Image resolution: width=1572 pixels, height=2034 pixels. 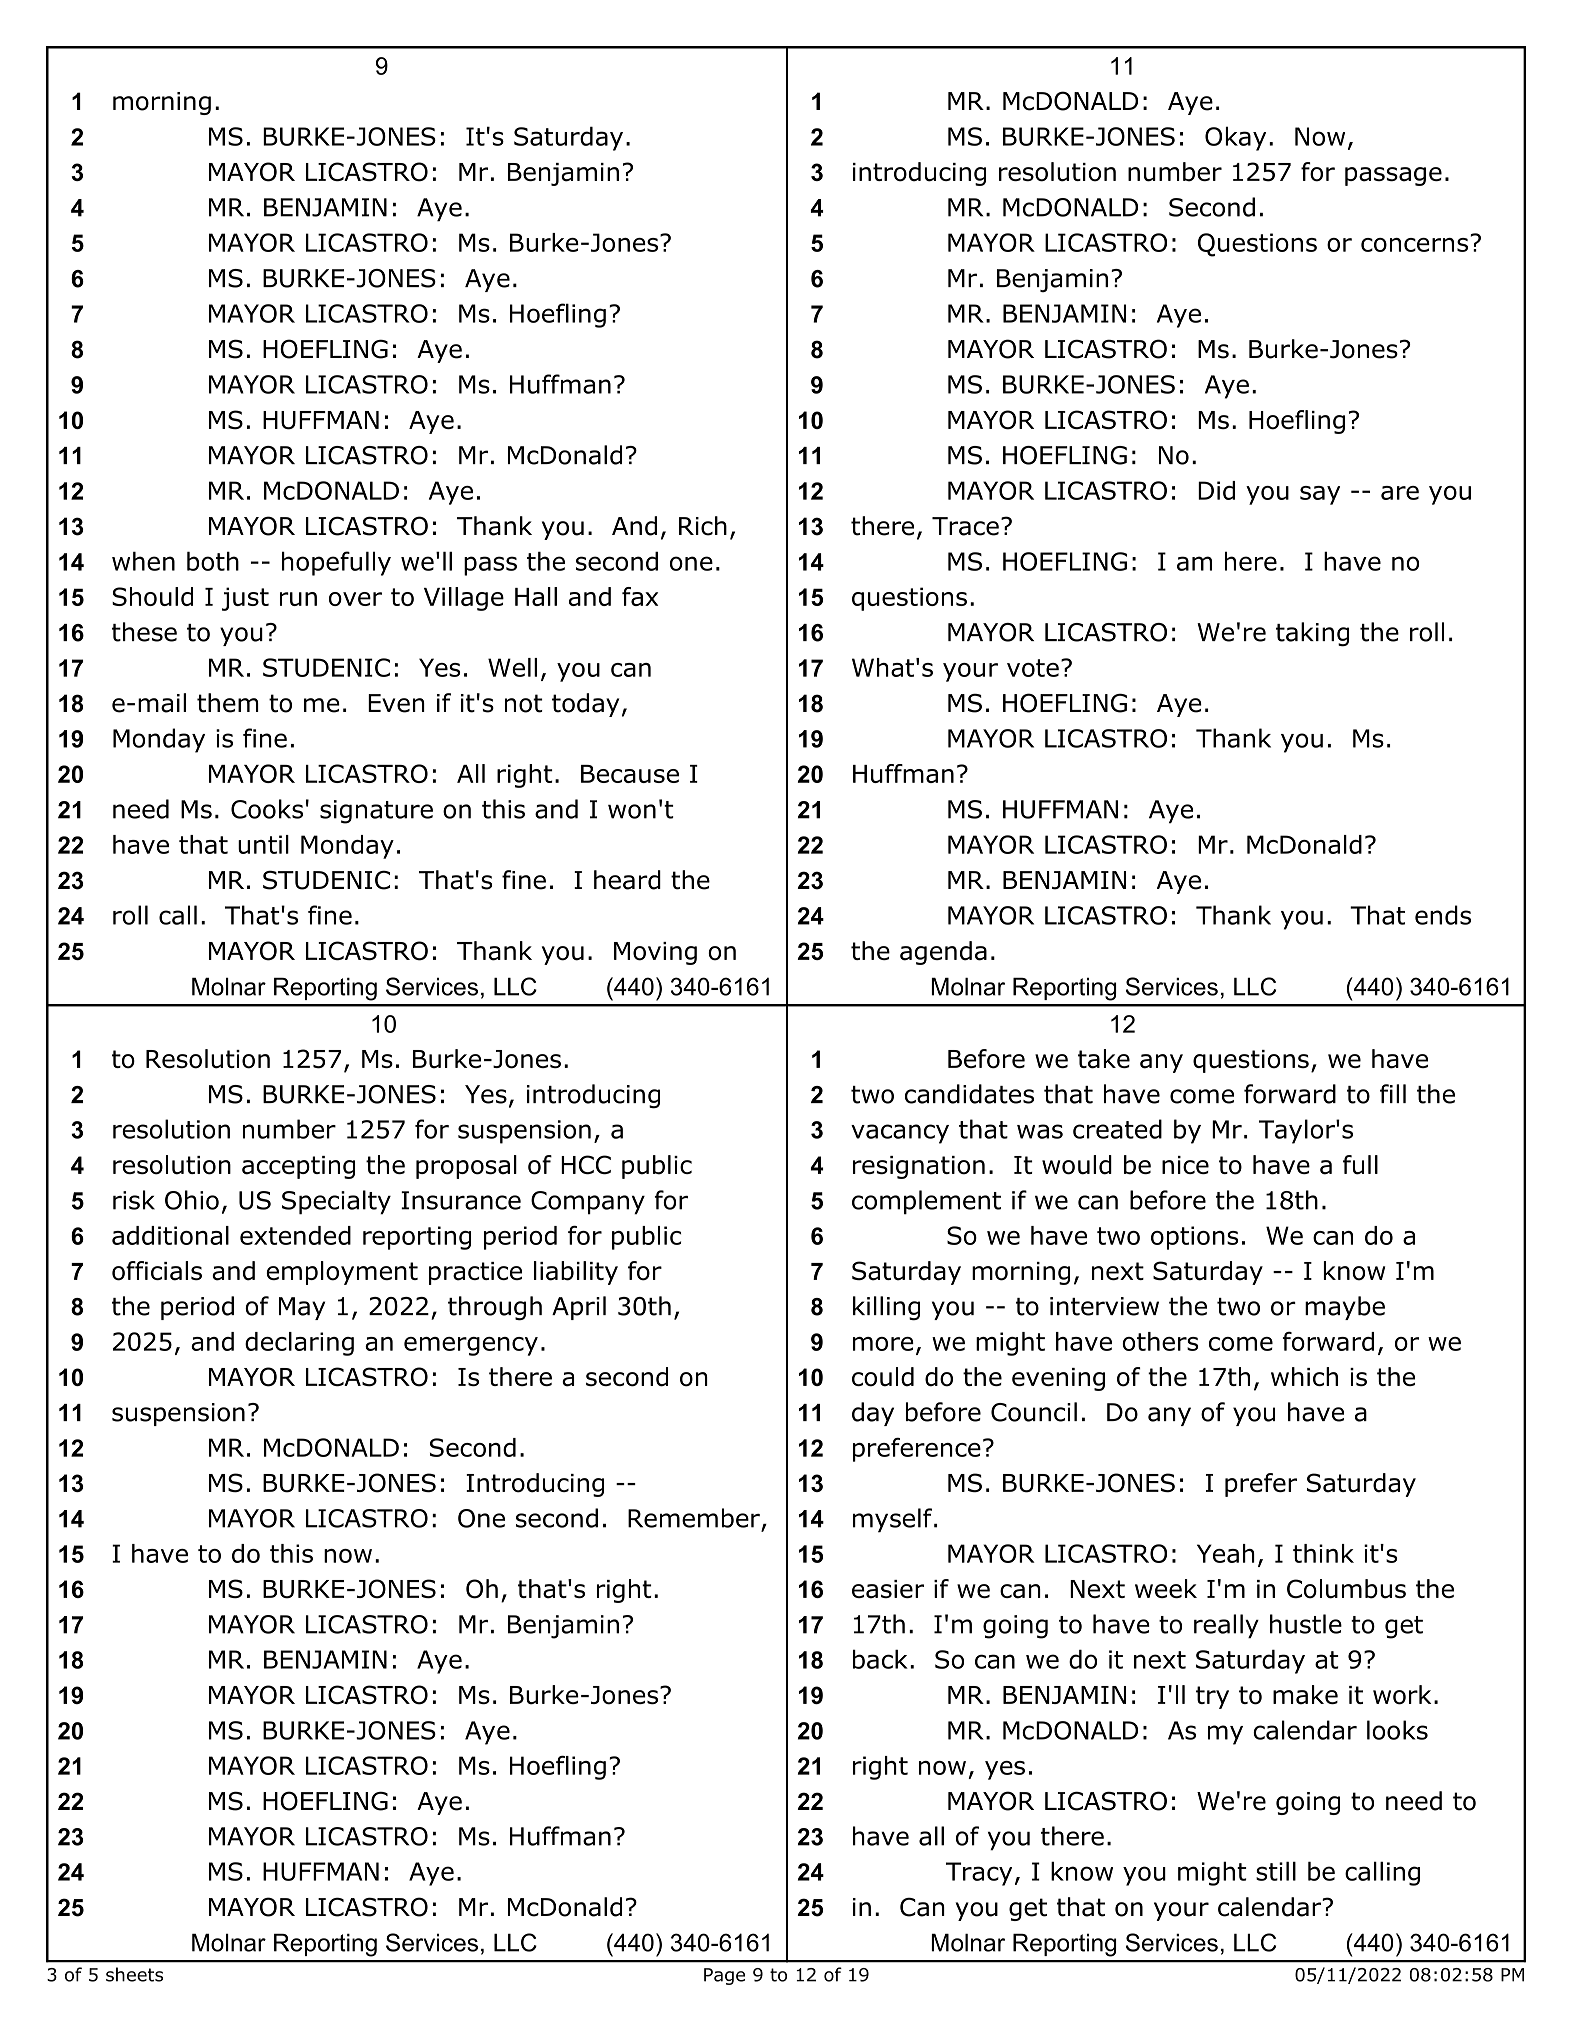 What do you see at coordinates (213, 561) in the document?
I see `both` at bounding box center [213, 561].
